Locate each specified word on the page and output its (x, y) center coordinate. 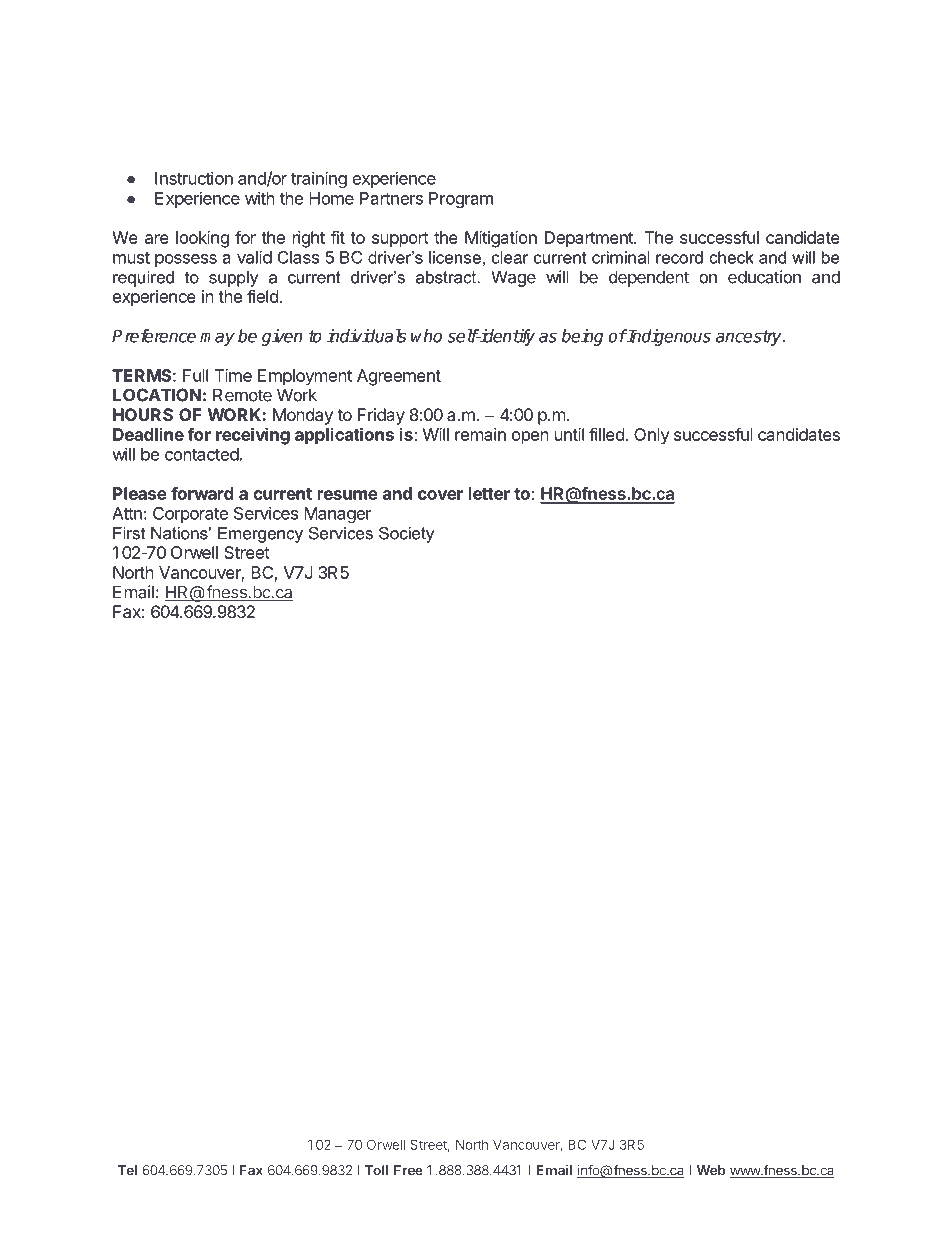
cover (440, 495)
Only (652, 436)
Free (408, 1170)
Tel (127, 1170)
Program (461, 200)
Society (406, 534)
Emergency (260, 535)
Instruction (194, 178)
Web (711, 1170)
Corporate (190, 515)
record (679, 257)
